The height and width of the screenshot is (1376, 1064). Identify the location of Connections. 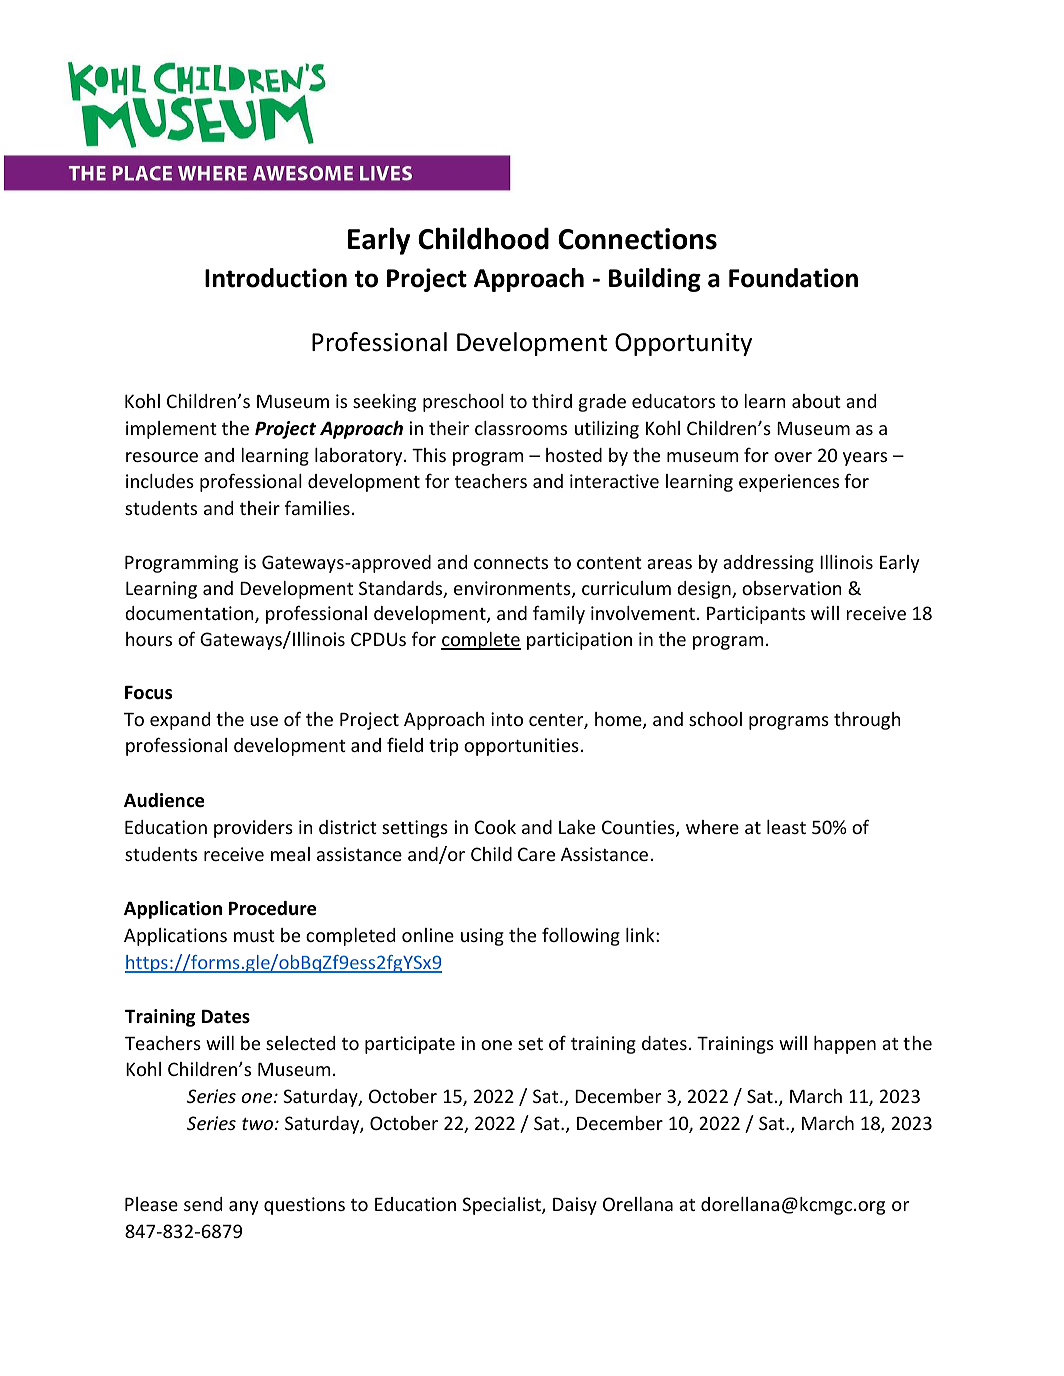
(637, 239).
